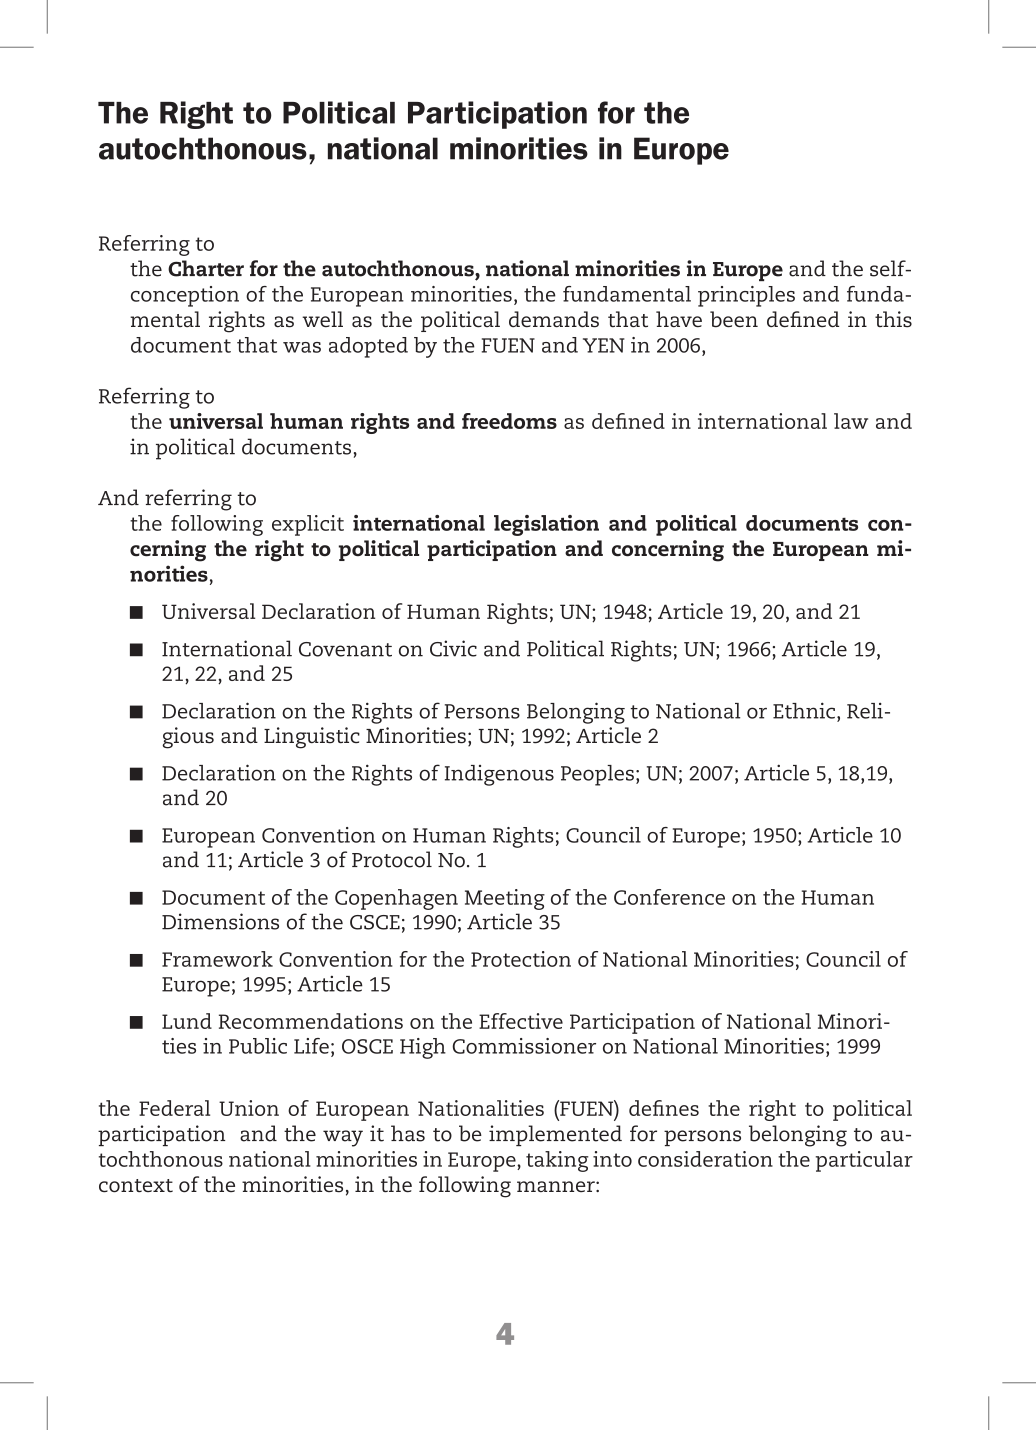  Describe the element at coordinates (546, 525) in the screenshot. I see `legislation` at that location.
